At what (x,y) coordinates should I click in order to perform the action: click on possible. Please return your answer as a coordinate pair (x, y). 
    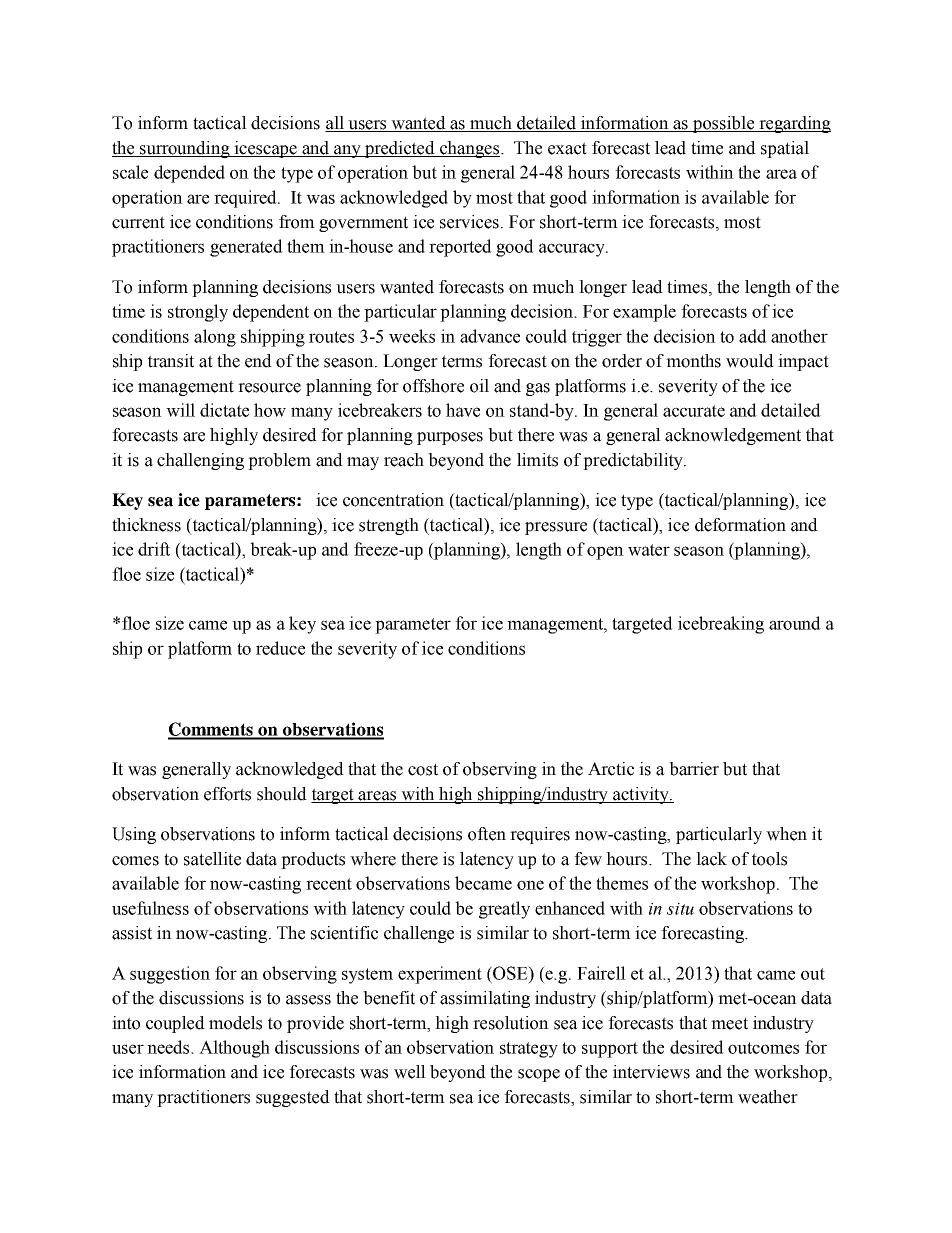
    Looking at the image, I should click on (724, 124).
